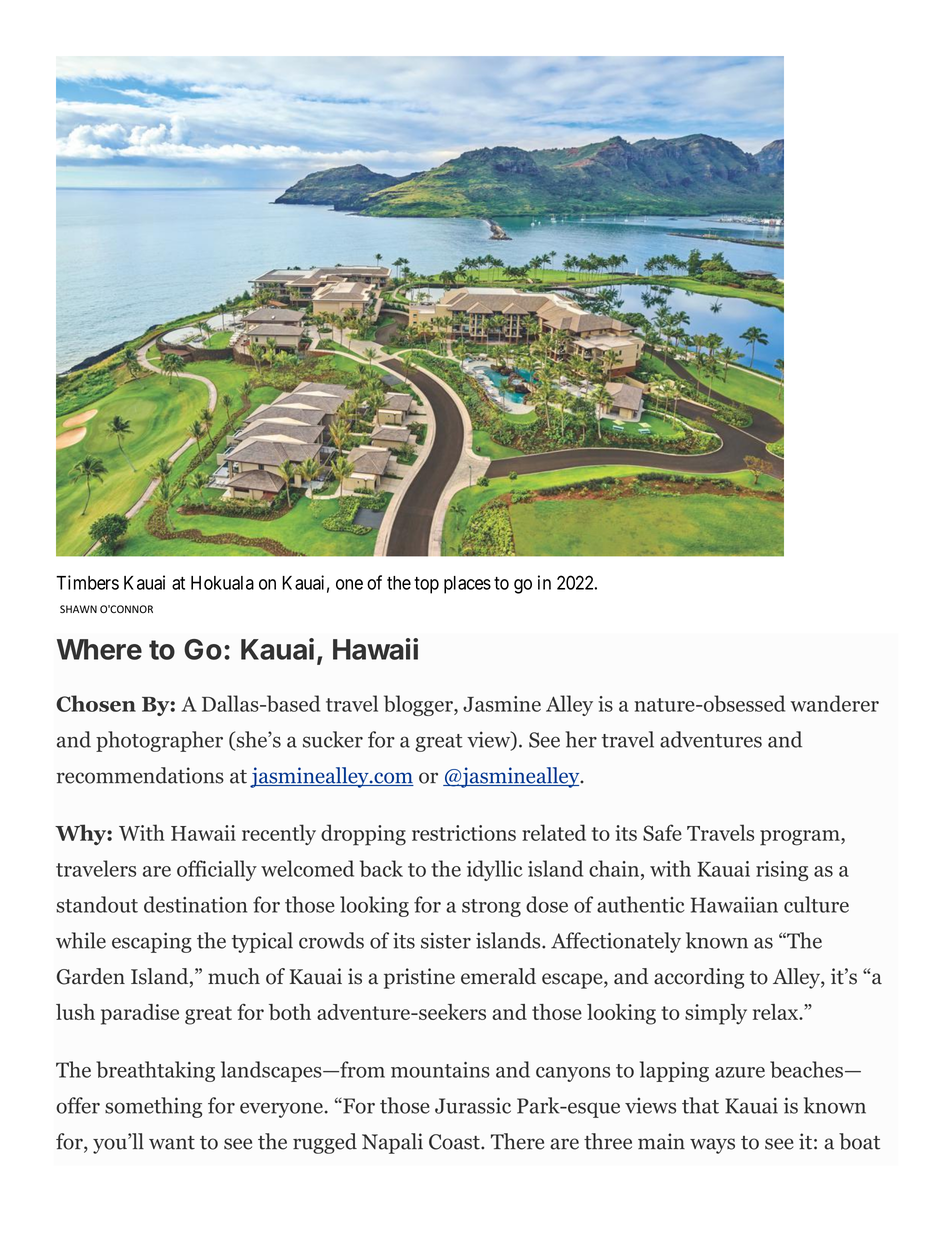 The height and width of the page is (1233, 952). What do you see at coordinates (712, 1146) in the page?
I see `ways` at bounding box center [712, 1146].
